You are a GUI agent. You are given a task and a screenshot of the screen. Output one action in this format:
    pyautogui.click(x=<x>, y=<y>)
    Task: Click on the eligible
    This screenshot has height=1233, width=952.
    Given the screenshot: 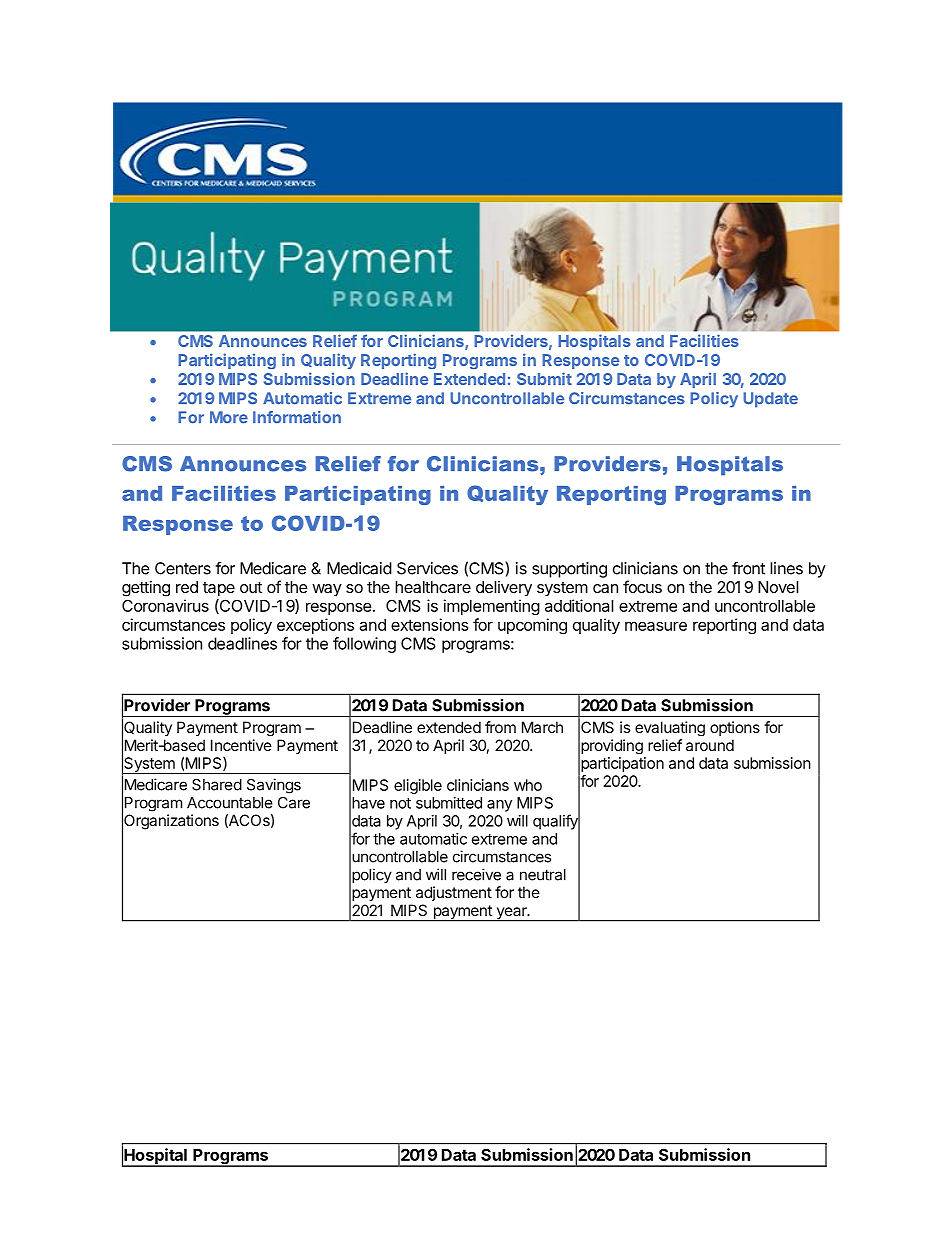 What is the action you would take?
    pyautogui.click(x=418, y=786)
